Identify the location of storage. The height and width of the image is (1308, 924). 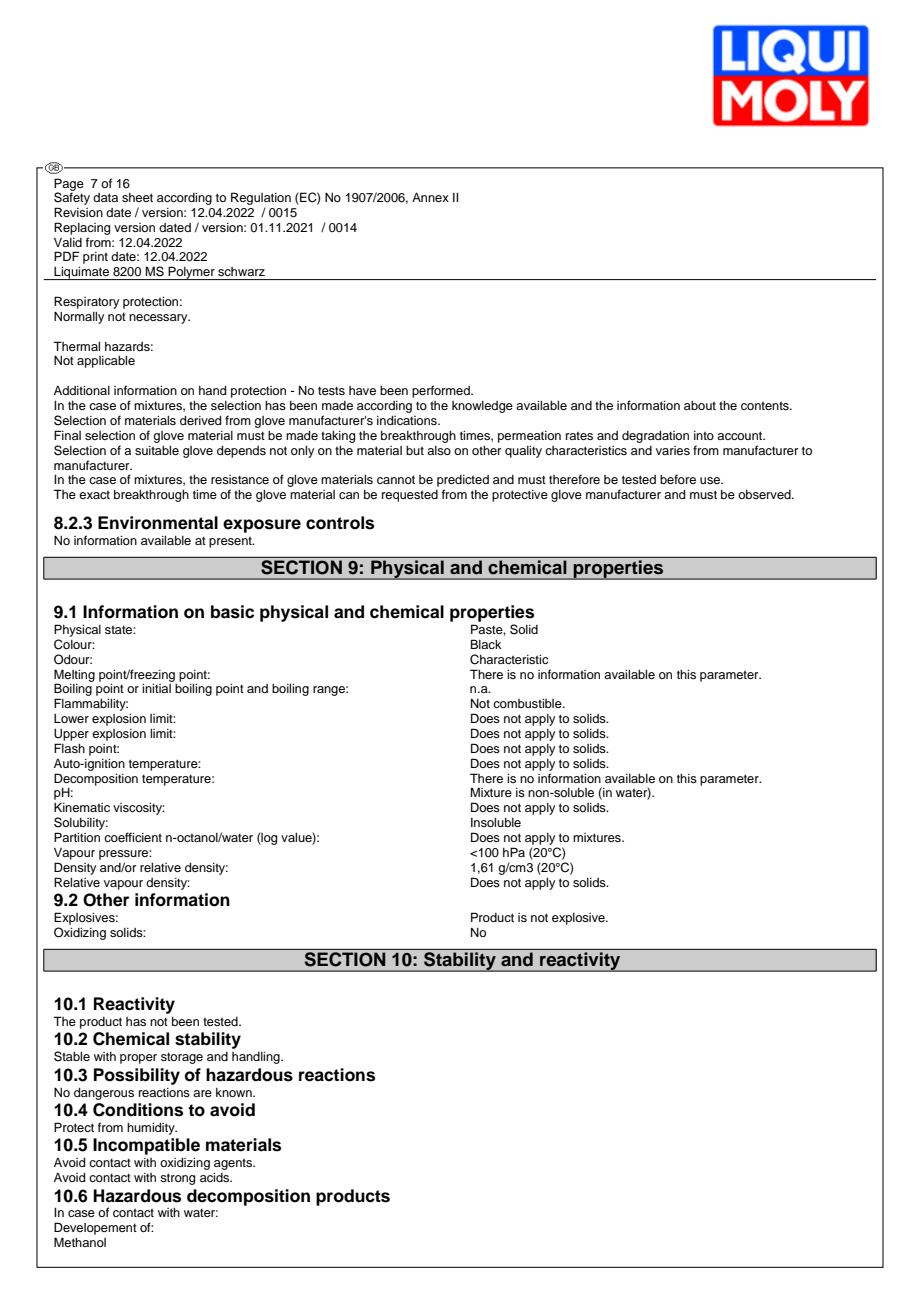
(182, 1058).
